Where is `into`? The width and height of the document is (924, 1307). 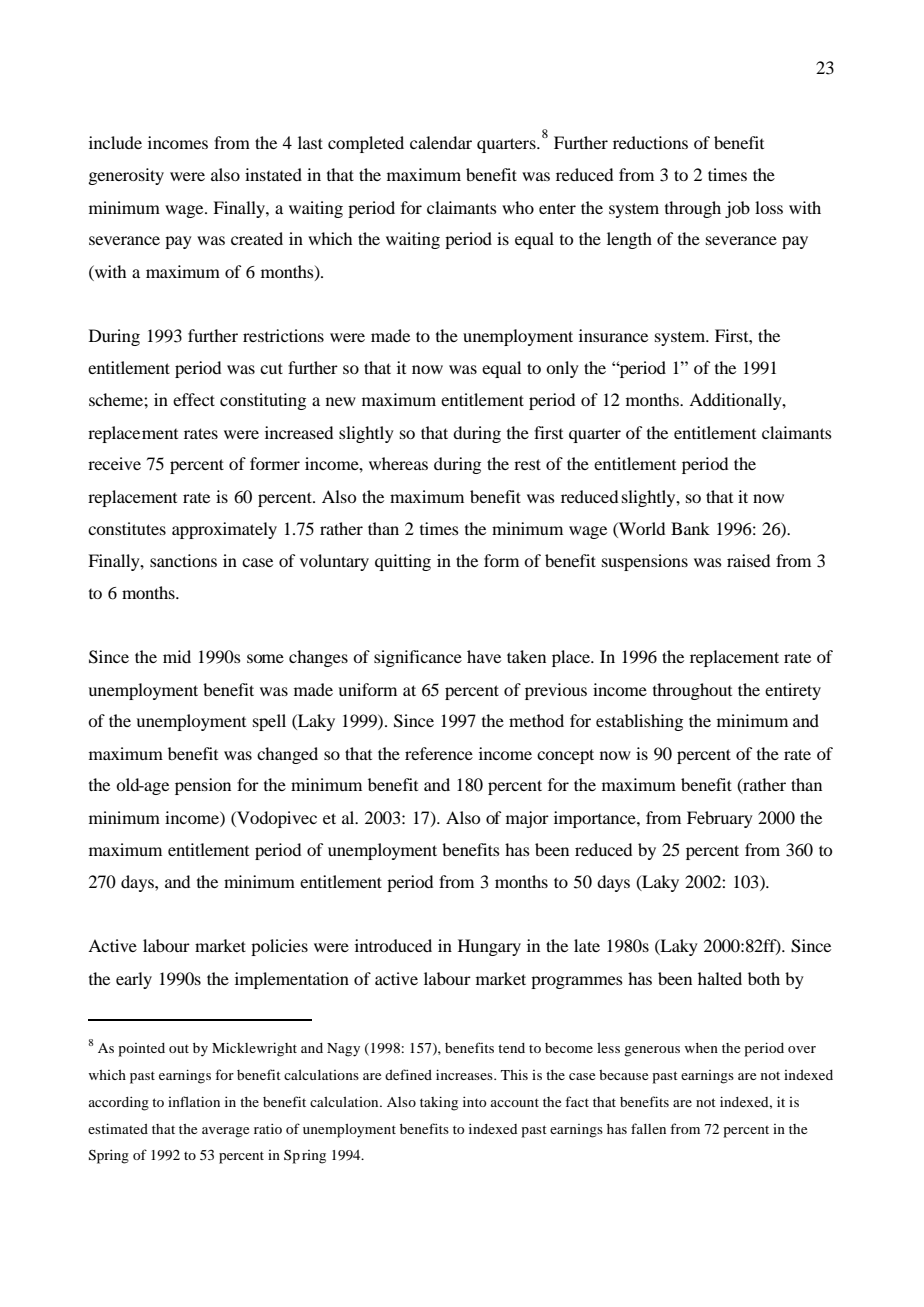
into is located at coordinates (475, 1101).
